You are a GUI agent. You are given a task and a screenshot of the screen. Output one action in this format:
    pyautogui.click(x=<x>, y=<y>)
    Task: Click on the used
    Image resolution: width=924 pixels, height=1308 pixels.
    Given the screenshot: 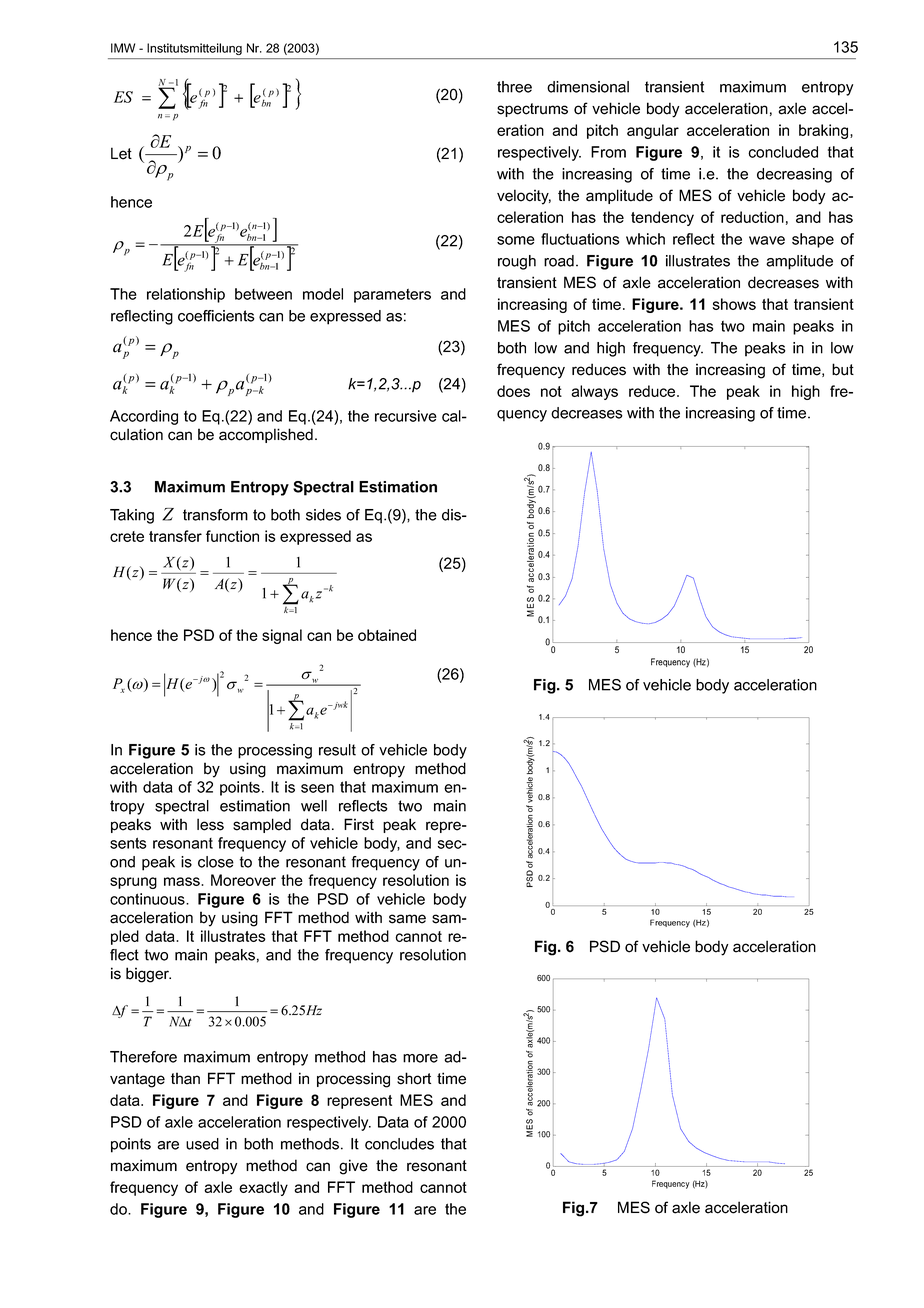 What is the action you would take?
    pyautogui.click(x=202, y=1144)
